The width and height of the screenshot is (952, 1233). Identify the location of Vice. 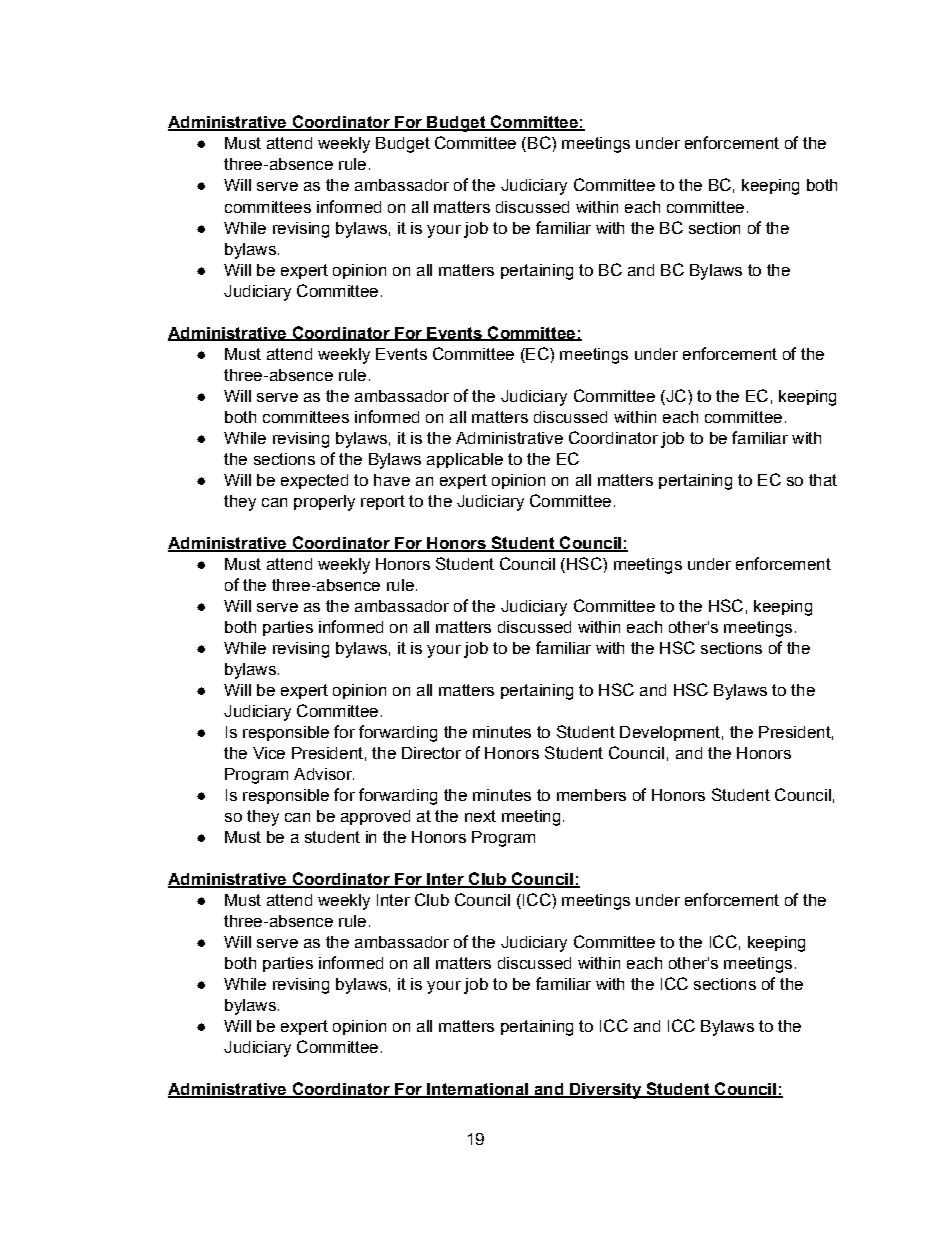
(269, 753).
